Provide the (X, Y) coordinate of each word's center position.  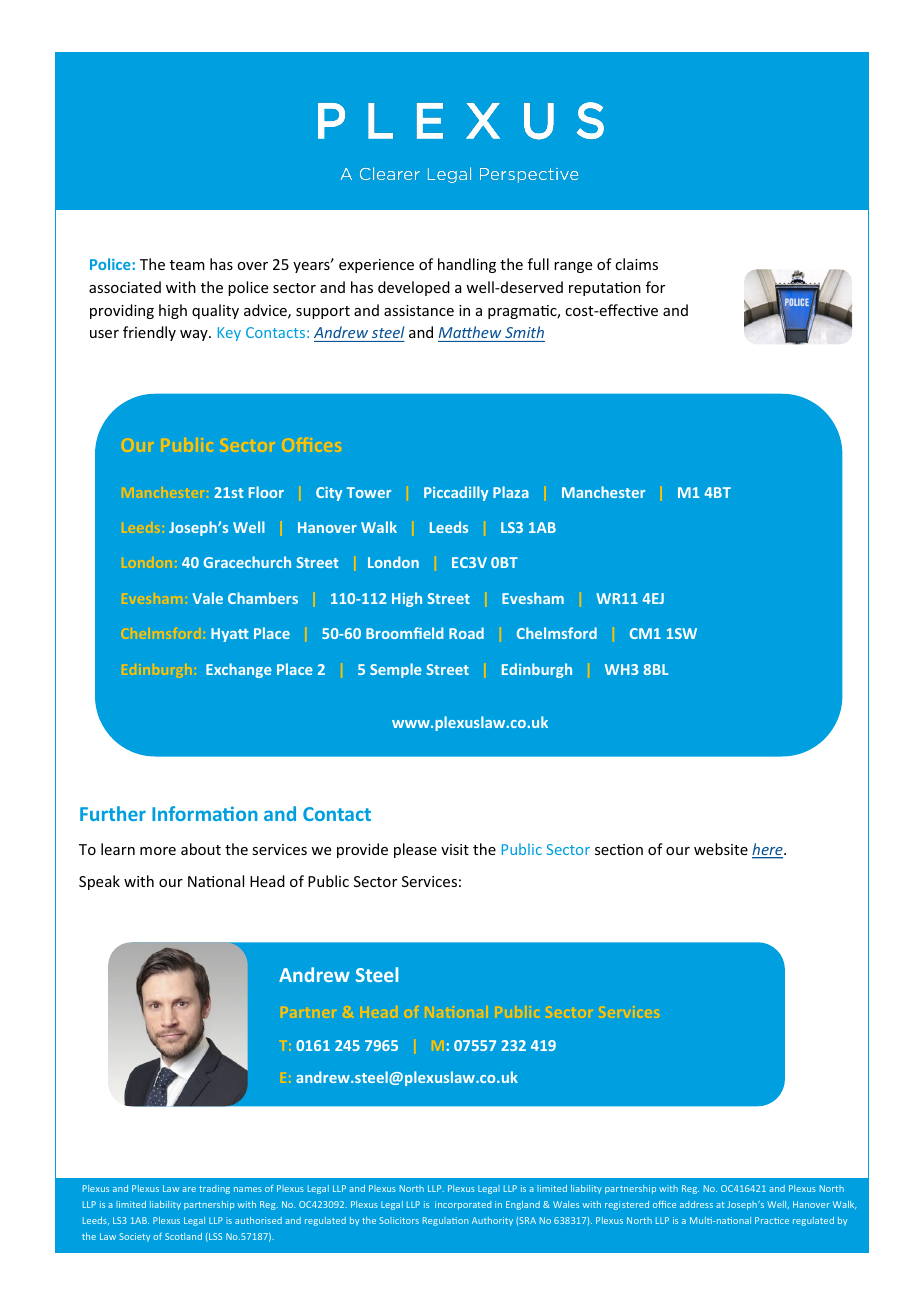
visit (455, 849)
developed (414, 288)
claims (636, 264)
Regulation (446, 1221)
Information (205, 813)
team (187, 265)
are (189, 1189)
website (721, 849)
